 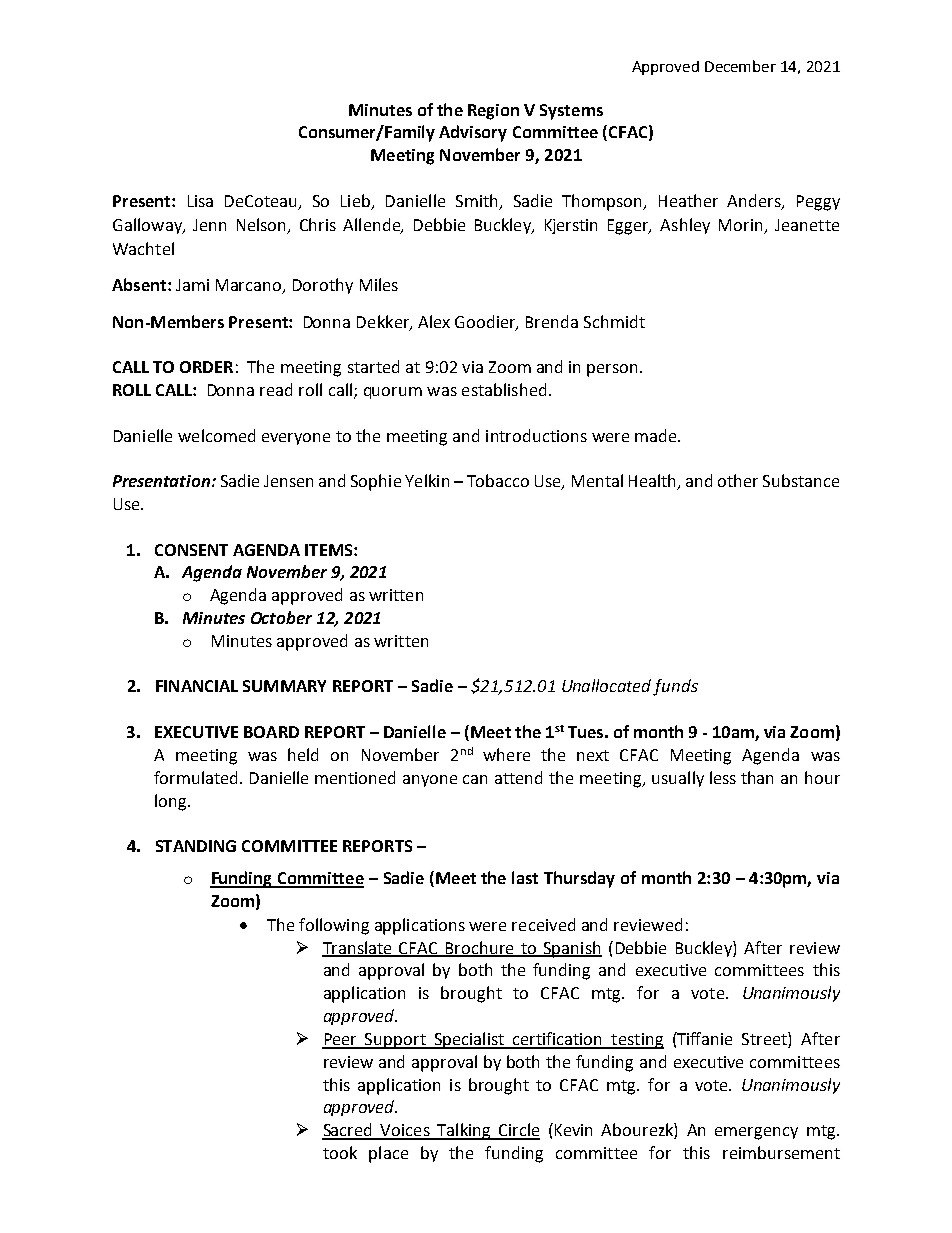 What do you see at coordinates (493, 112) in the screenshot?
I see `Region` at bounding box center [493, 112].
